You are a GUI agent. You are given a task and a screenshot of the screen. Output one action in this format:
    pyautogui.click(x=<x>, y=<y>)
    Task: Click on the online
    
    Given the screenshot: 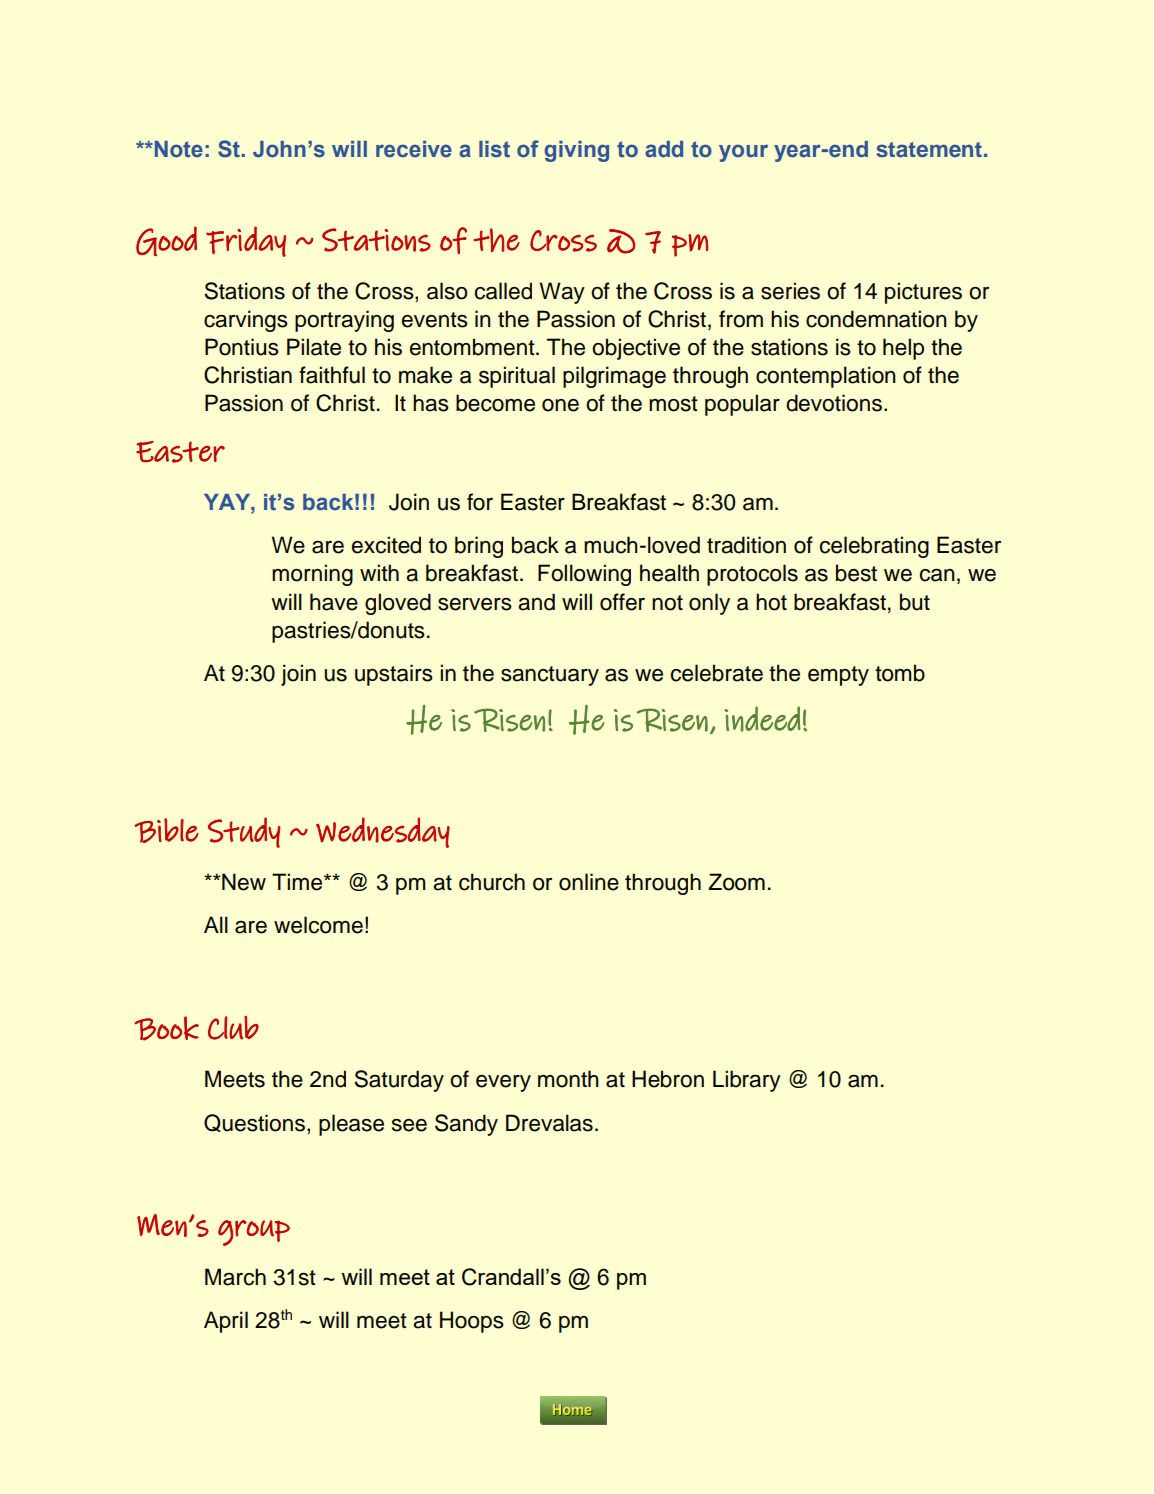 What is the action you would take?
    pyautogui.click(x=589, y=882)
